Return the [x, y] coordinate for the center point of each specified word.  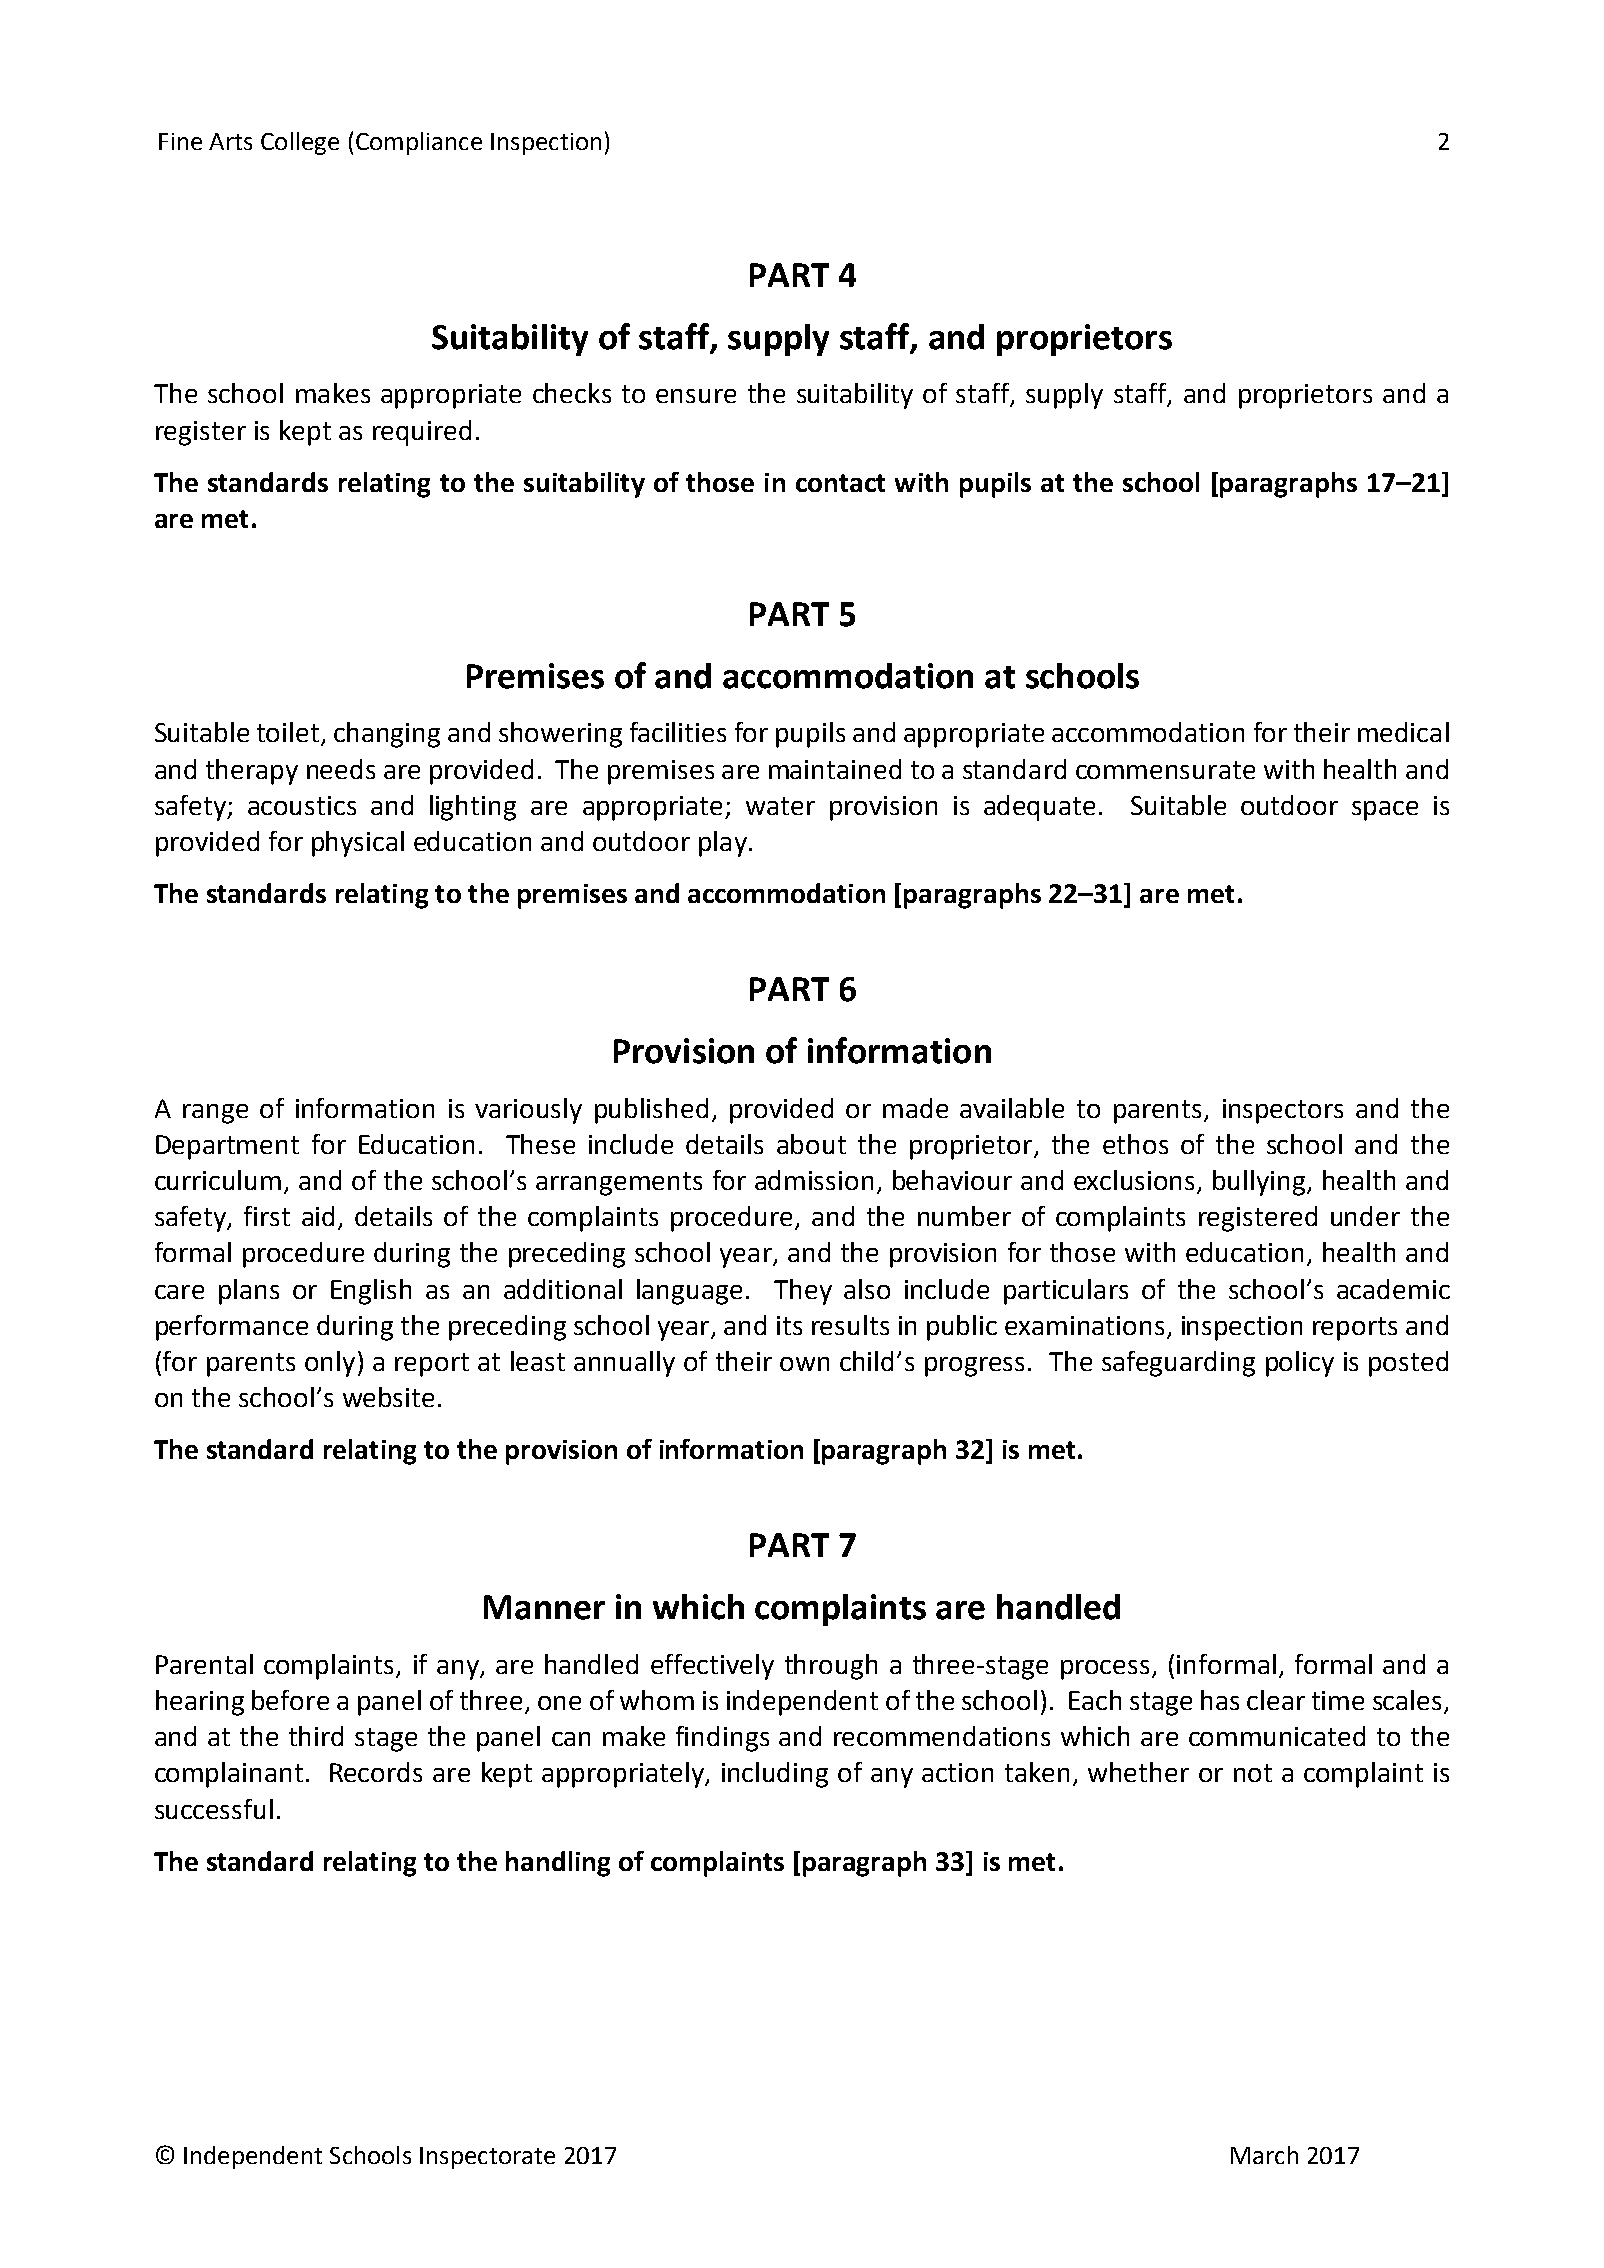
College [300, 143]
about [811, 1144]
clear [1276, 1700]
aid [318, 1216]
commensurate [1165, 770]
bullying [1259, 1183]
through [831, 1667]
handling [558, 1864]
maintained [835, 769]
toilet [289, 733]
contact [840, 483]
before [290, 1700]
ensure [696, 396]
